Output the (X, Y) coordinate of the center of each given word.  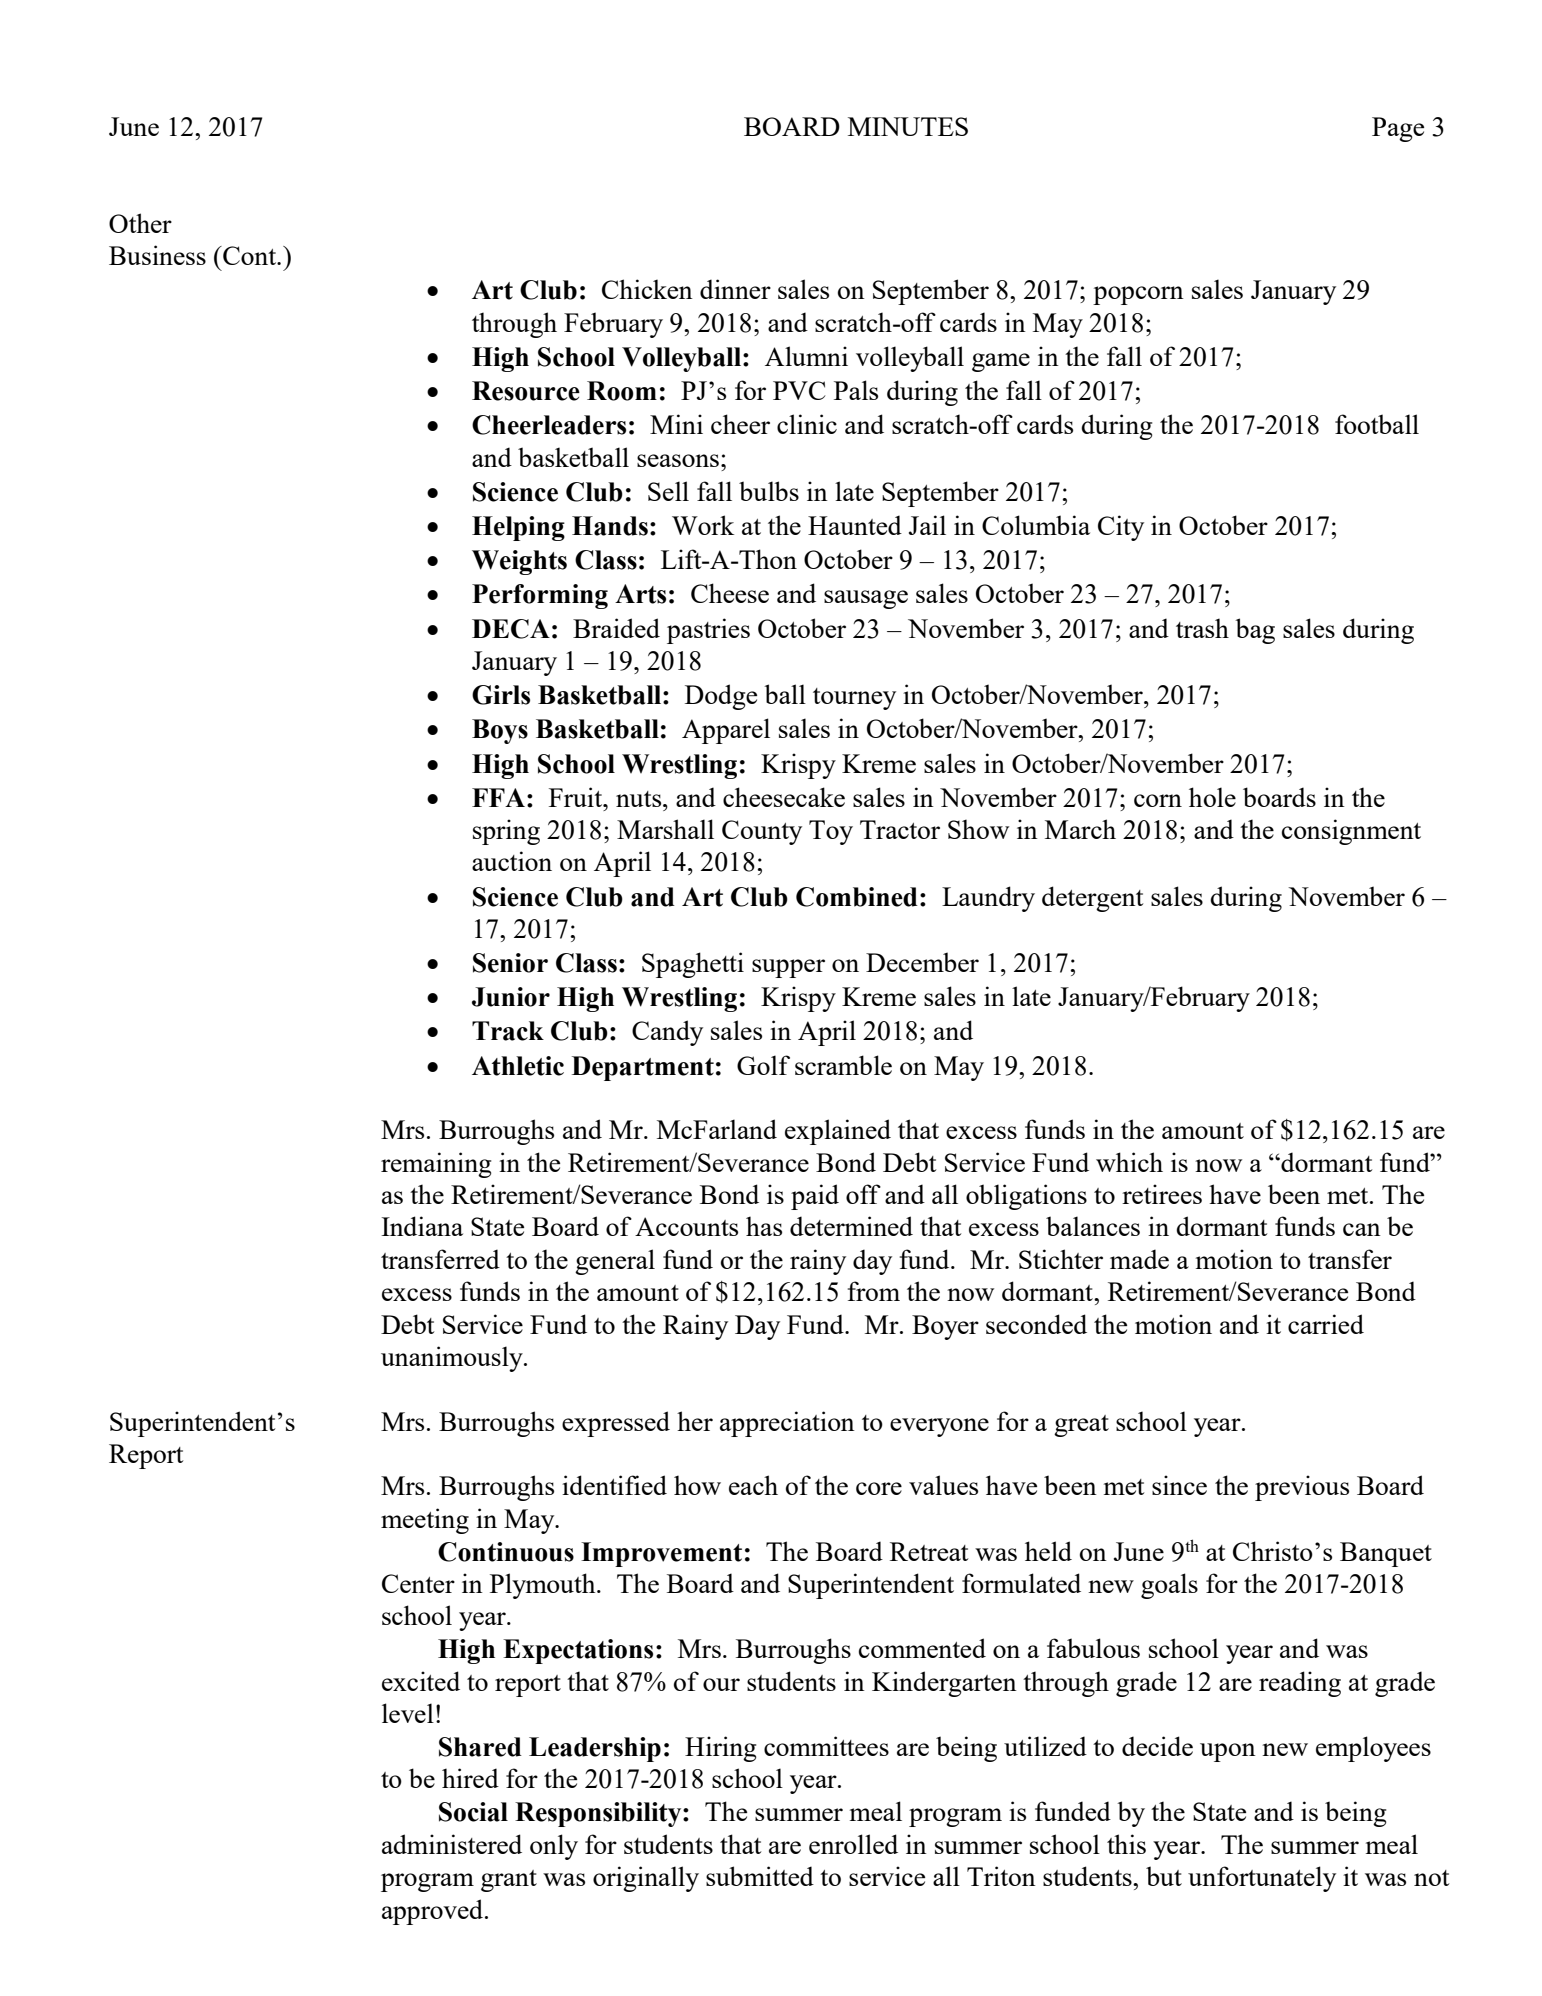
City (1121, 528)
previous (1302, 1488)
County (762, 832)
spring (506, 832)
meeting (425, 1521)
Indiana (422, 1226)
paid (815, 1197)
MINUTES (908, 126)
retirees (1162, 1194)
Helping (518, 528)
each (753, 1485)
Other (140, 223)
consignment (1351, 832)
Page (1398, 129)
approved (434, 1912)
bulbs (769, 491)
